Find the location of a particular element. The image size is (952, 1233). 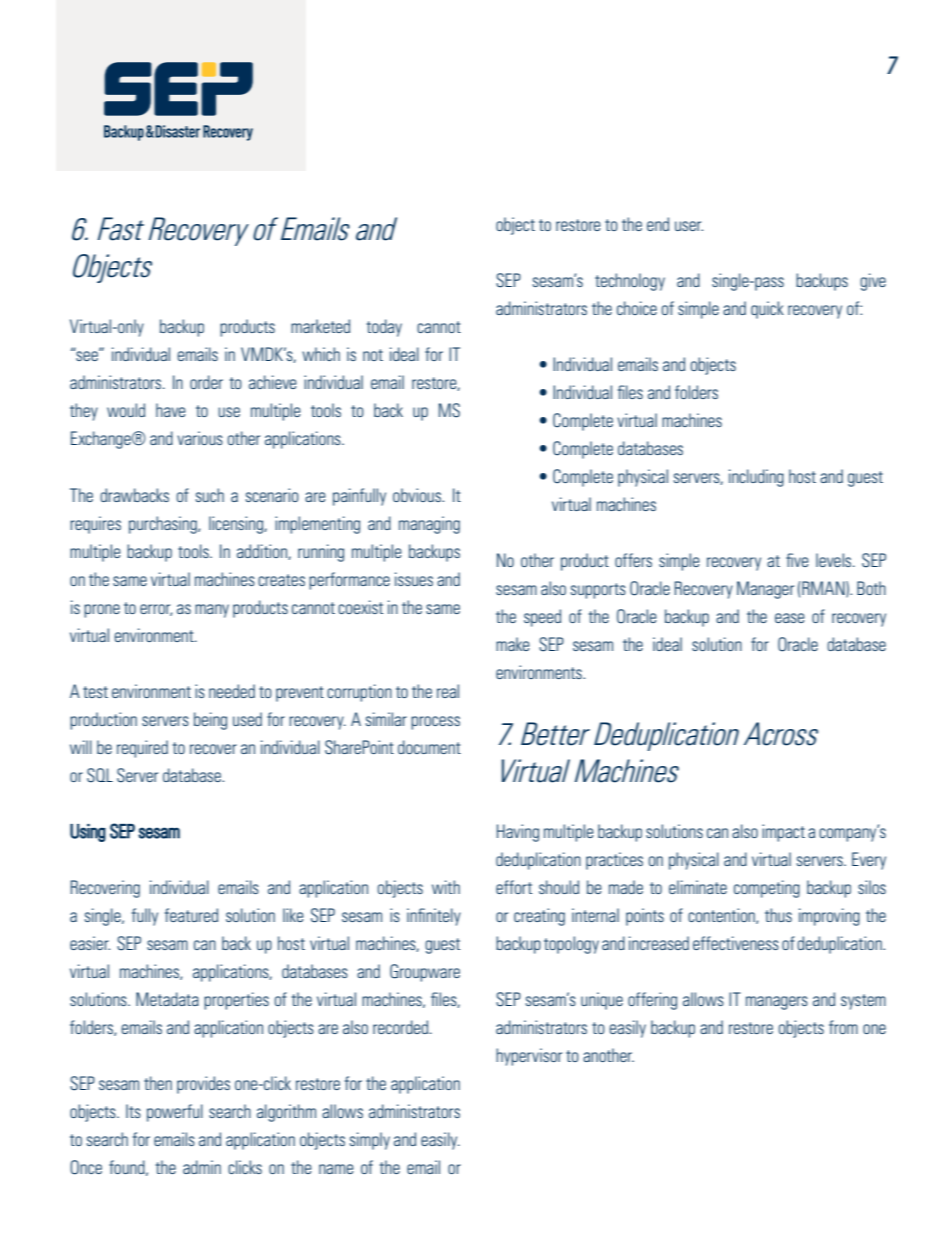

today is located at coordinates (384, 328).
